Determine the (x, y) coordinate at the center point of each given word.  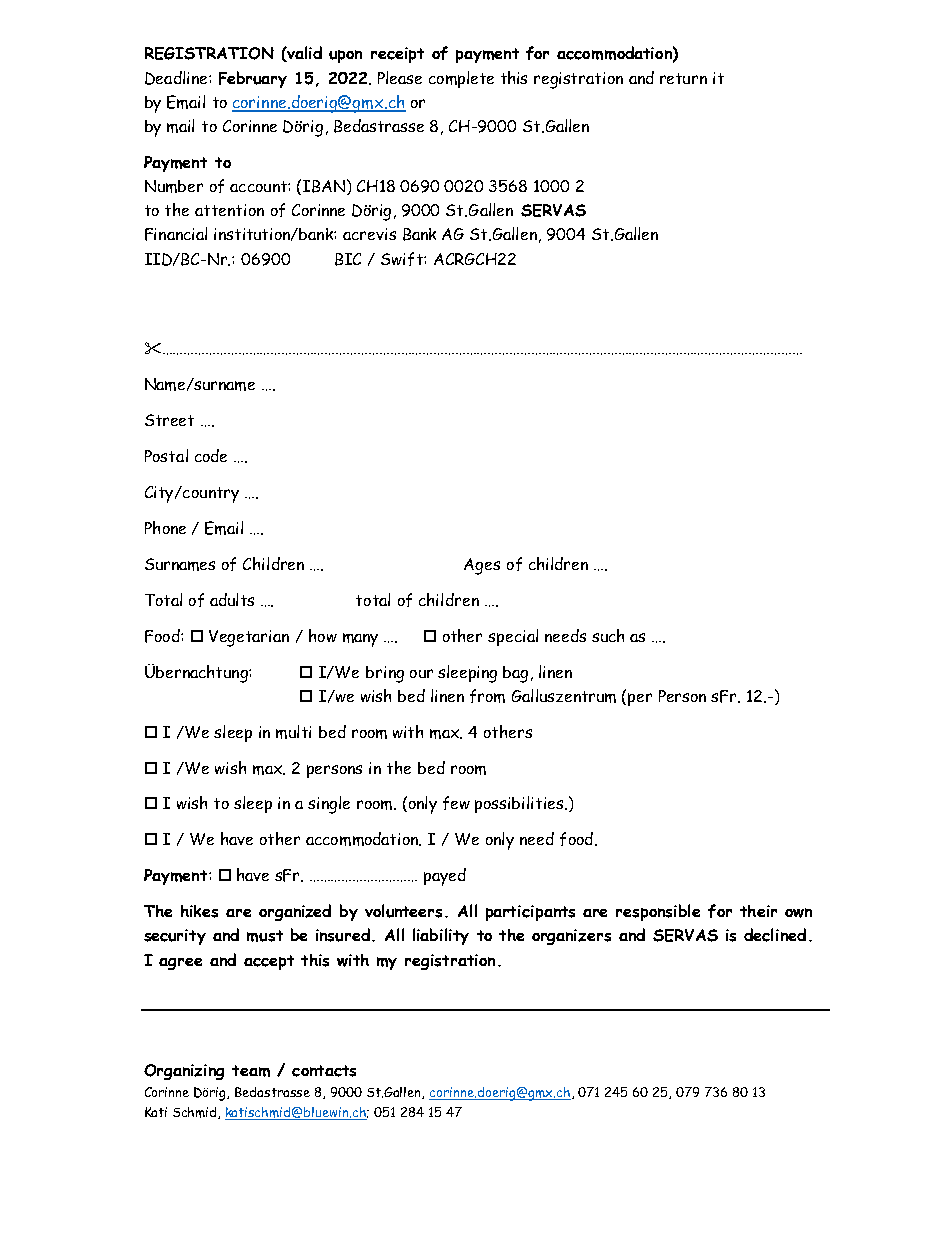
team (251, 1071)
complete (461, 79)
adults (232, 599)
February (253, 79)
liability (441, 936)
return (683, 78)
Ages (482, 566)
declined (775, 935)
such (608, 635)
